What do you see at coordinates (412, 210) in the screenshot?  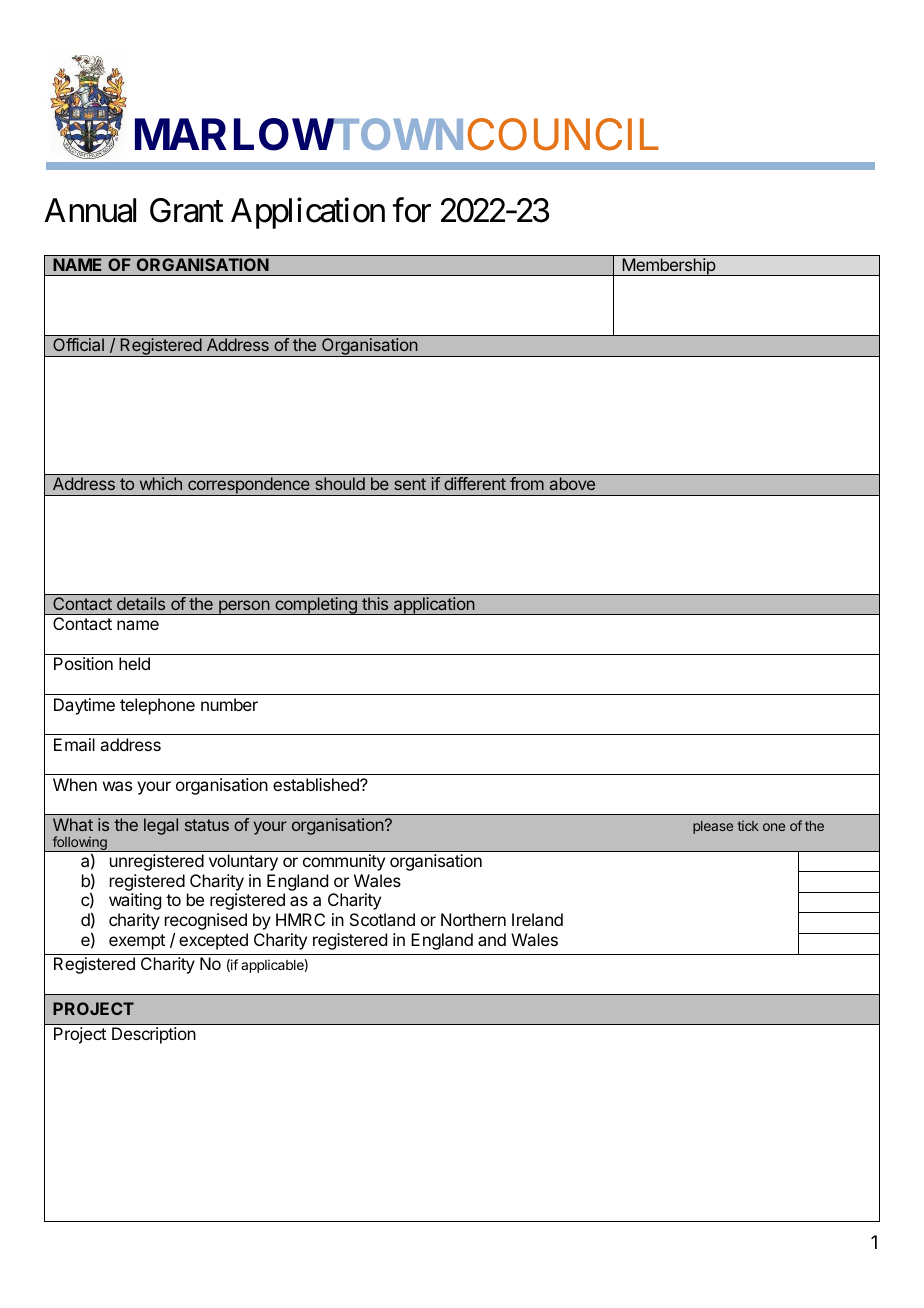 I see `for` at bounding box center [412, 210].
